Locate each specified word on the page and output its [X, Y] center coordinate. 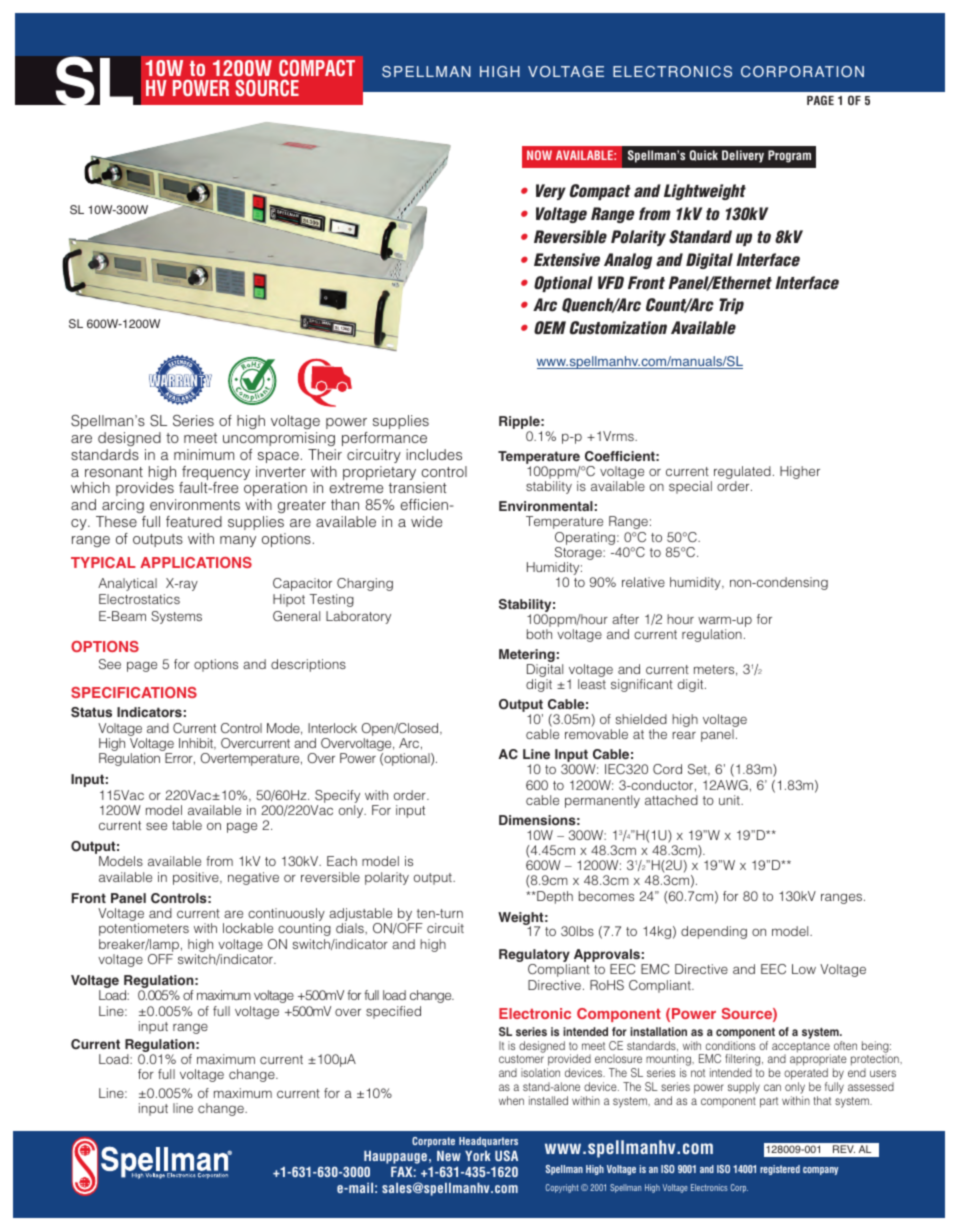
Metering [527, 657]
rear [684, 735]
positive [197, 878]
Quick [704, 155]
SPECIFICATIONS [134, 692]
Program [789, 156]
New [449, 1156]
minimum [204, 454]
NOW [539, 155]
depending [714, 932]
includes [434, 454]
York [478, 1156]
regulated [742, 474]
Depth [554, 897]
